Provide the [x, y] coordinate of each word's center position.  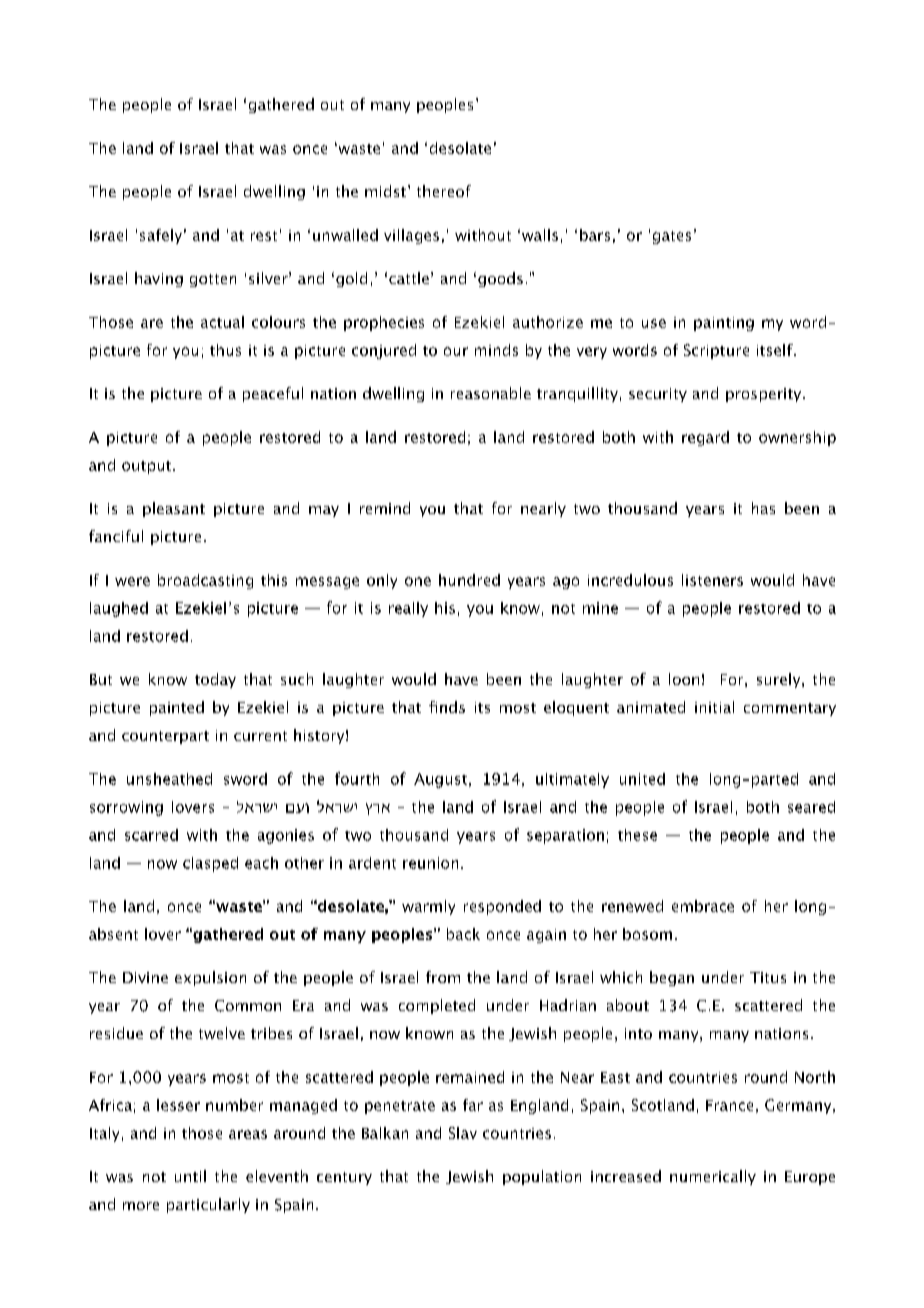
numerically [713, 1177]
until [190, 1176]
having [159, 279]
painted [177, 708]
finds [447, 707]
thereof [444, 191]
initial [714, 707]
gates [672, 237]
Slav [463, 1133]
